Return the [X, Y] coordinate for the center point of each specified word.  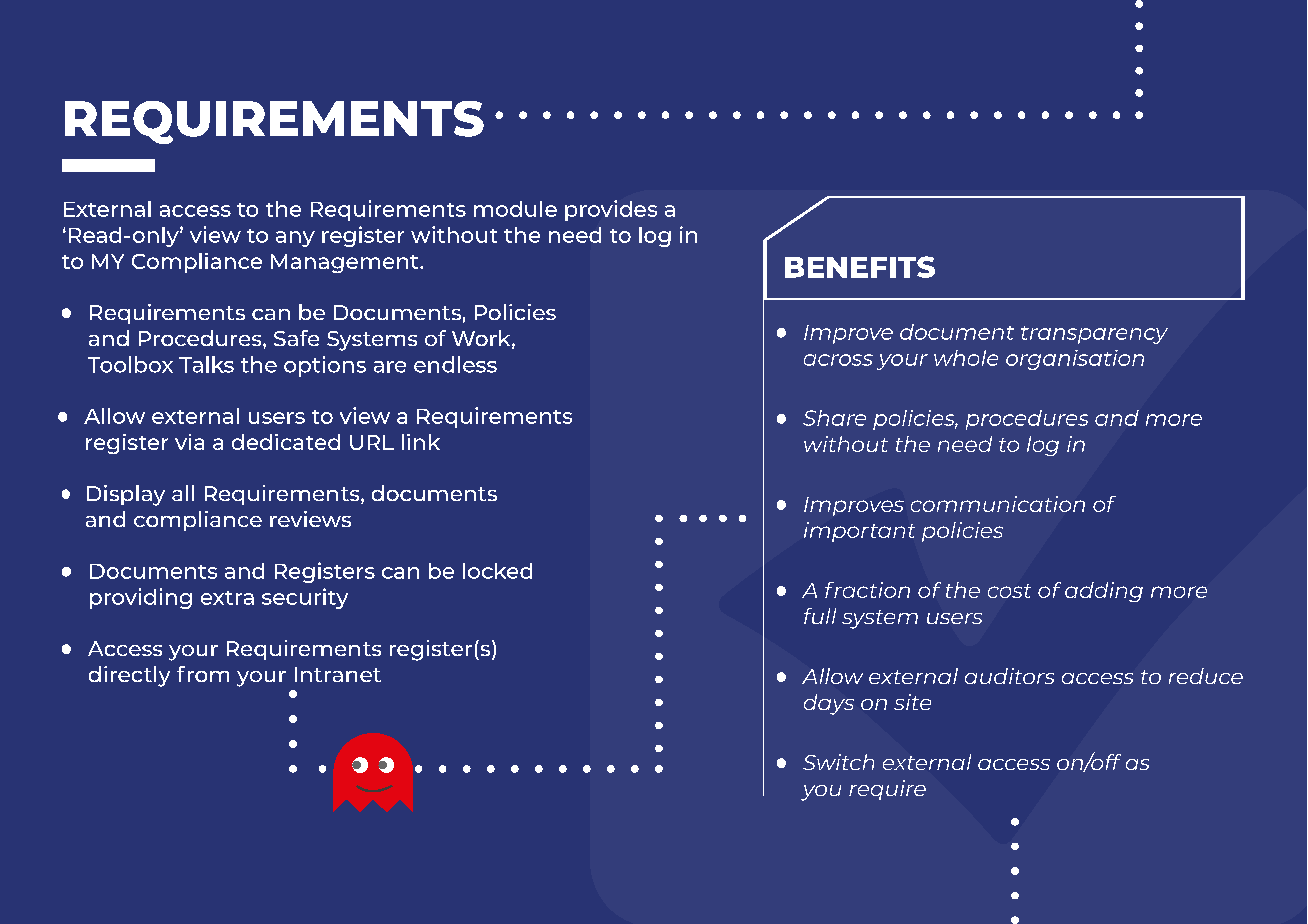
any [295, 239]
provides [611, 210]
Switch [838, 762]
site [912, 702]
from [203, 674]
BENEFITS [860, 267]
